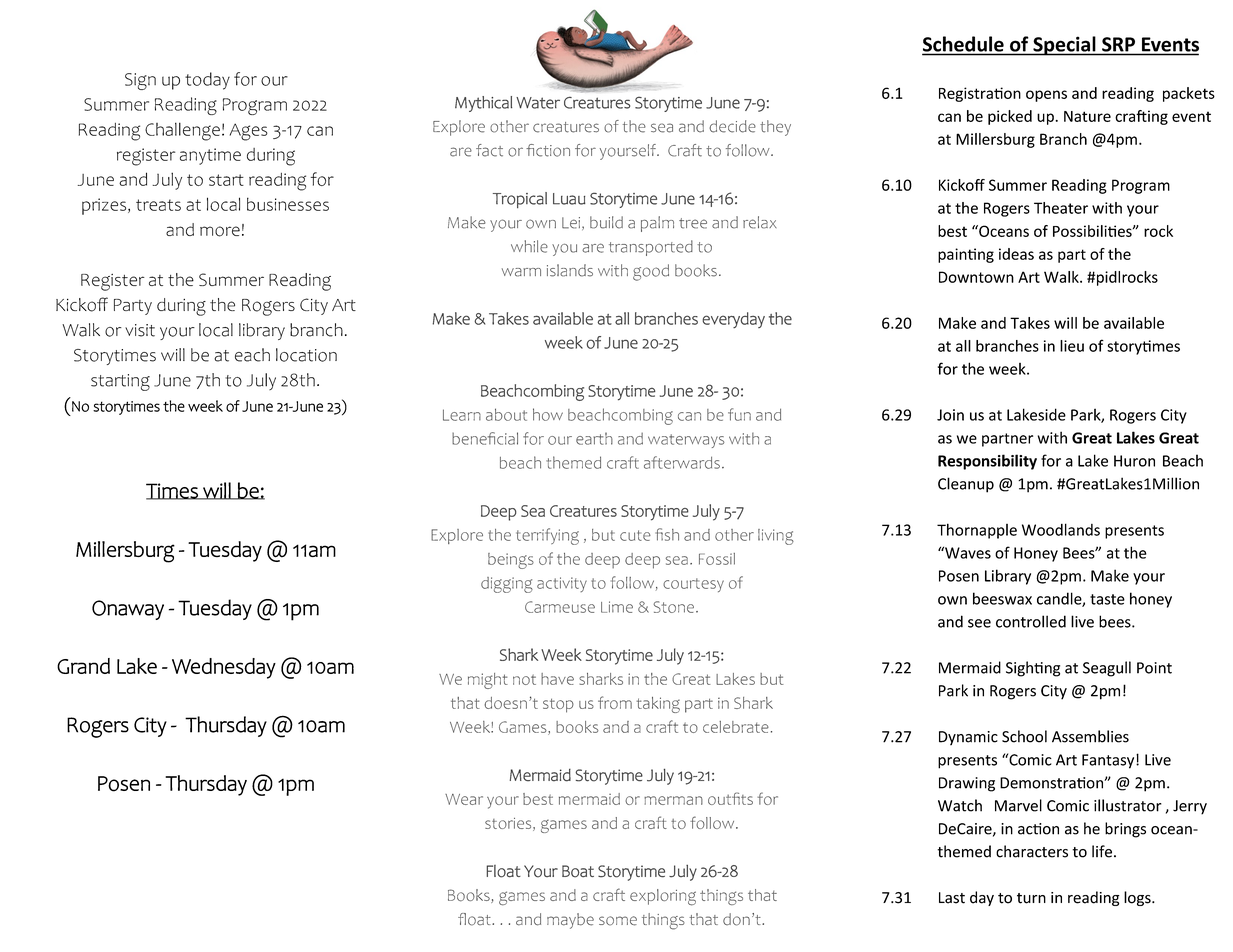  Describe the element at coordinates (663, 897) in the screenshot. I see `exploring` at that location.
